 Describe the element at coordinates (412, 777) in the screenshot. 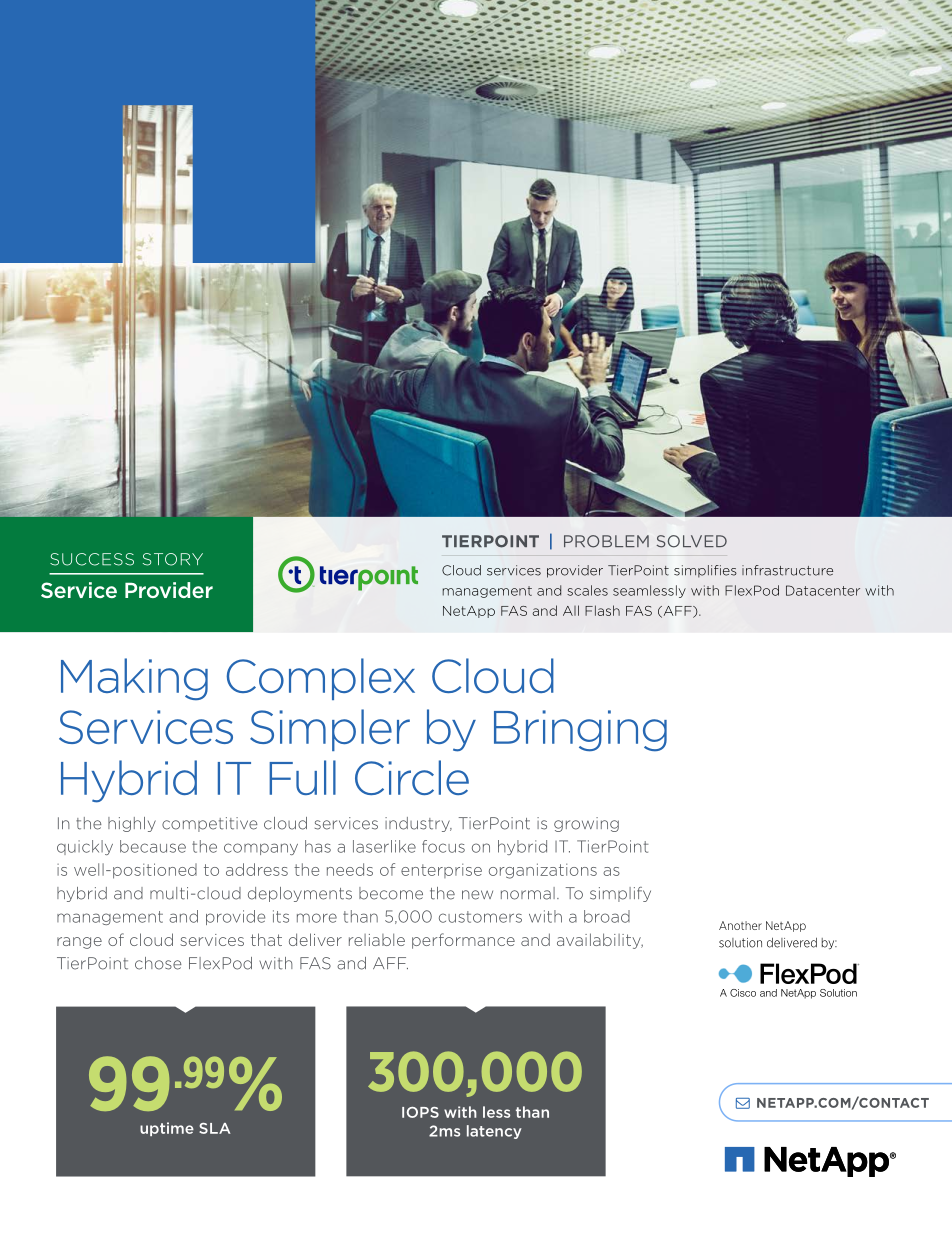

I see `Circle` at that location.
